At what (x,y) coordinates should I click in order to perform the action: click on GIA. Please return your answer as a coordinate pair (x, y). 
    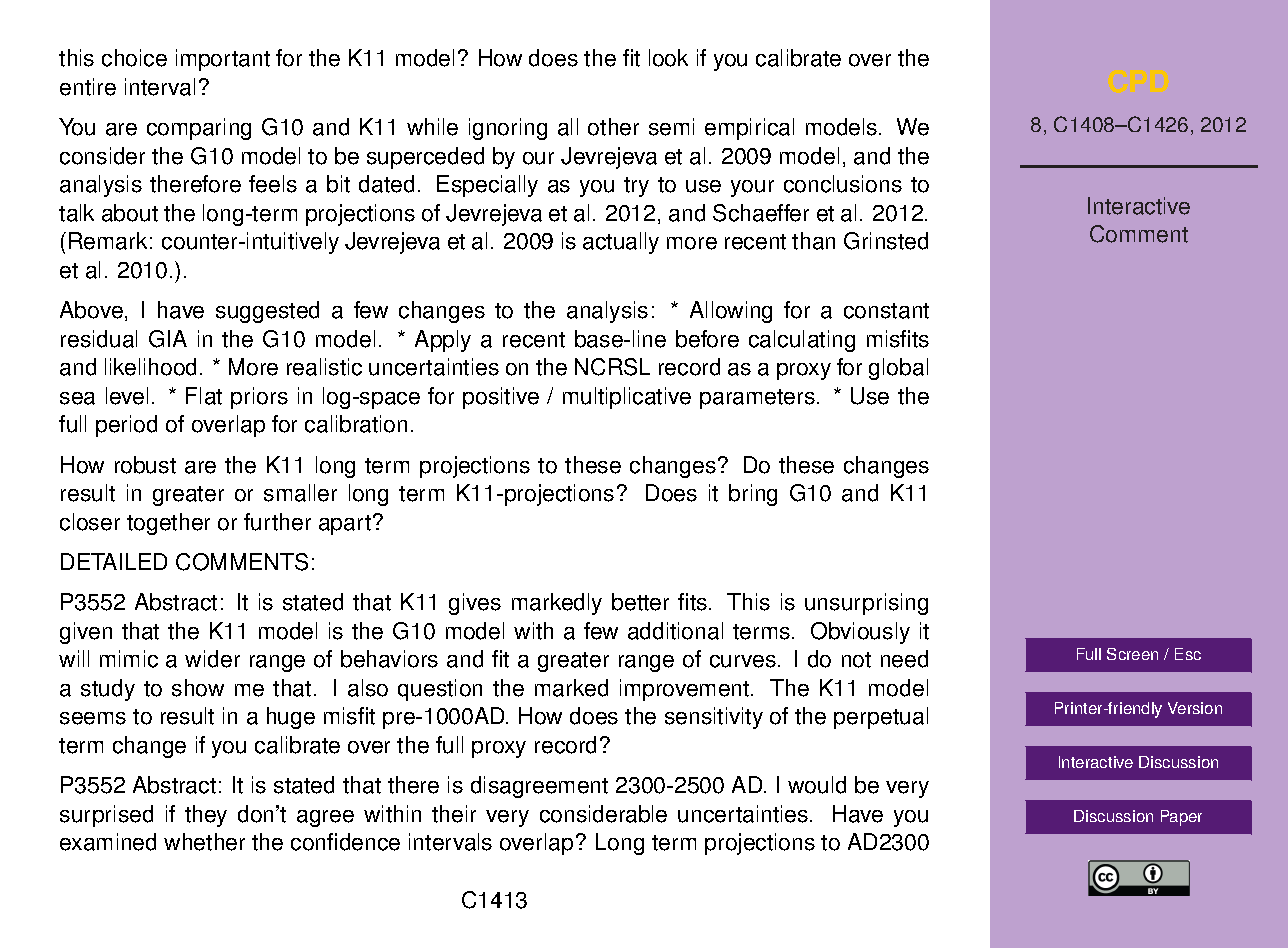
    Looking at the image, I should click on (168, 339).
